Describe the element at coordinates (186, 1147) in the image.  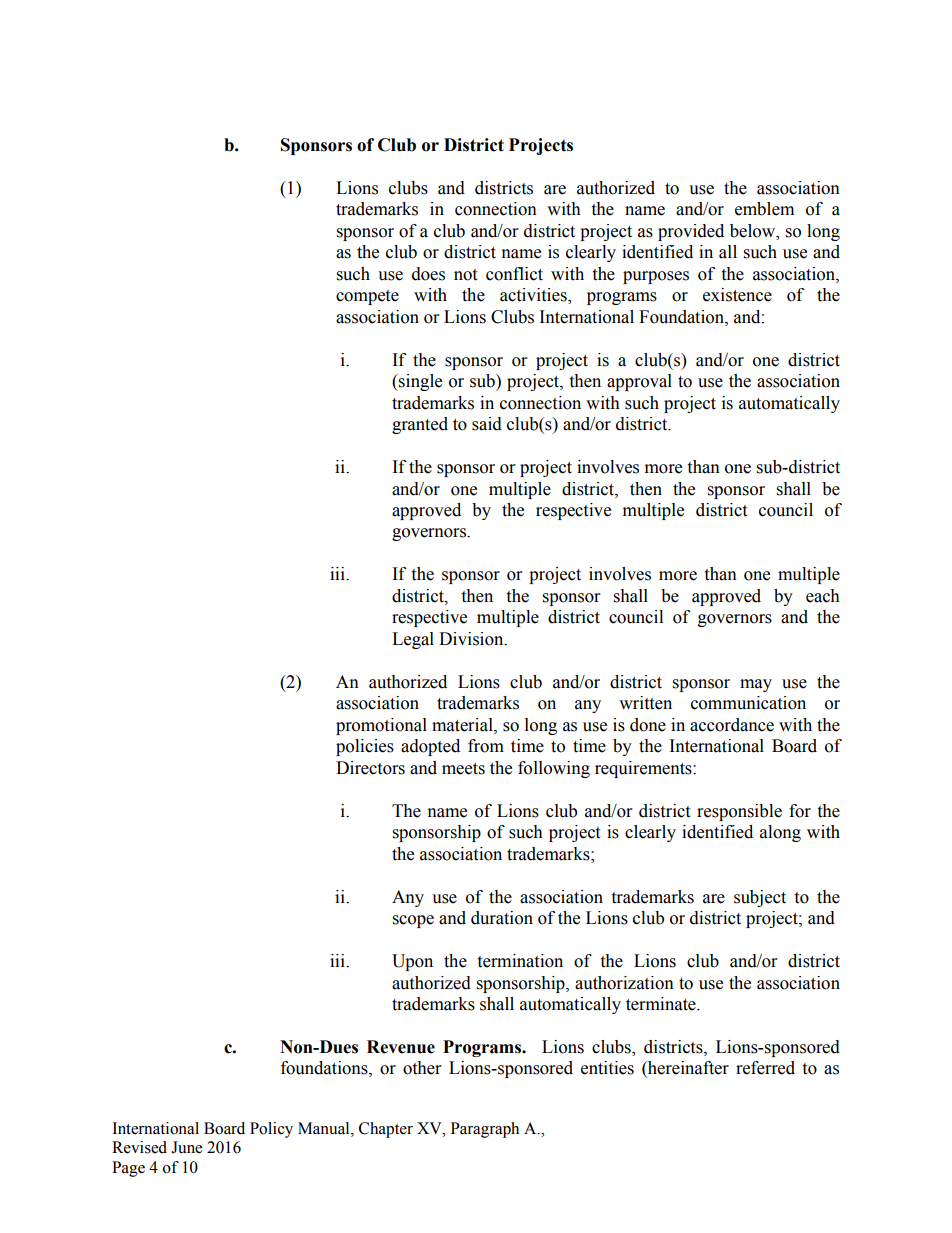
I see `June` at that location.
